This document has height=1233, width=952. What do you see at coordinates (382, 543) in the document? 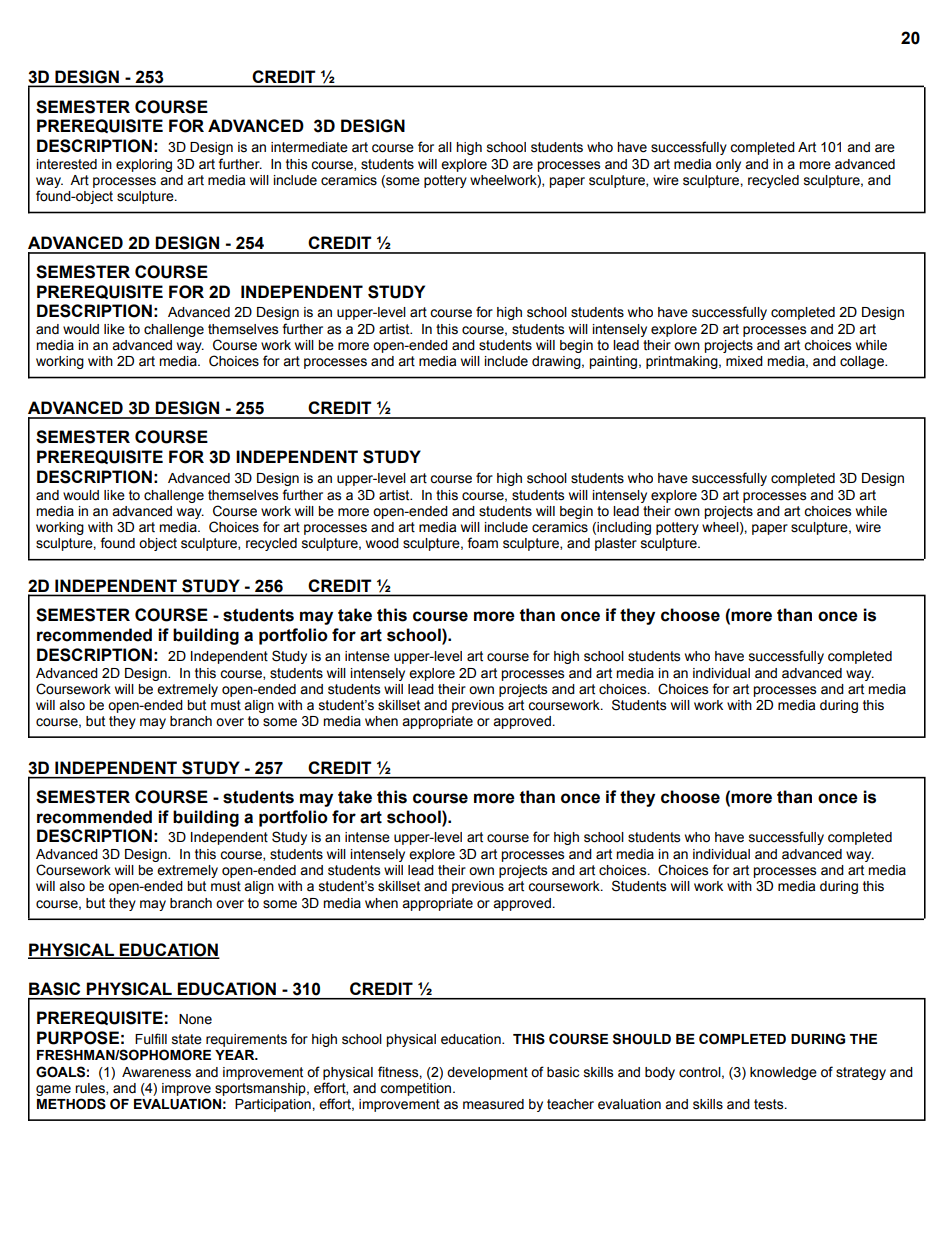
I see `wood` at bounding box center [382, 543].
